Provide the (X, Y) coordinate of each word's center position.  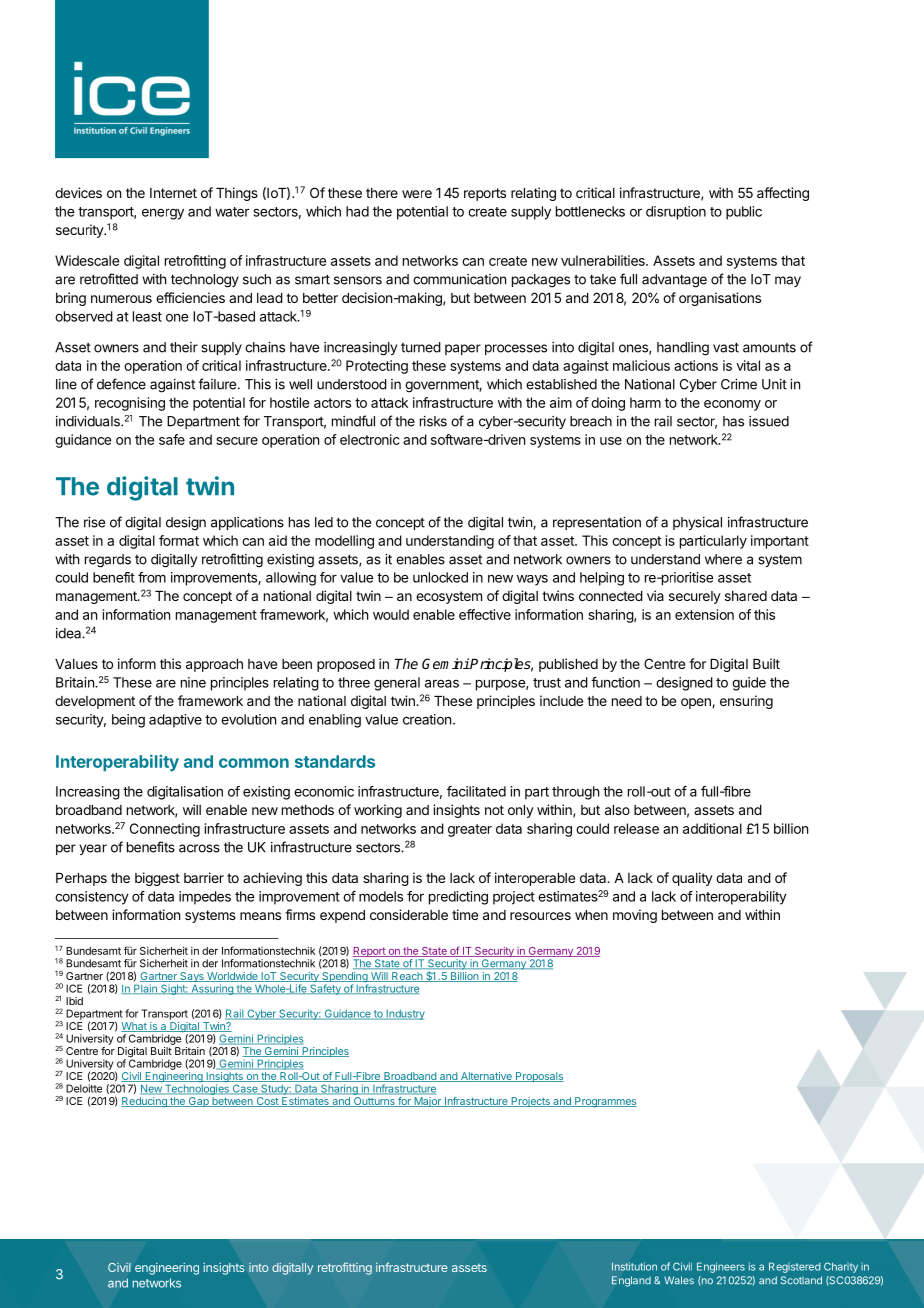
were (417, 194)
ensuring (746, 702)
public (744, 213)
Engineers (721, 1267)
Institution (634, 1266)
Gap (198, 1102)
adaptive (175, 721)
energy (163, 214)
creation (427, 719)
